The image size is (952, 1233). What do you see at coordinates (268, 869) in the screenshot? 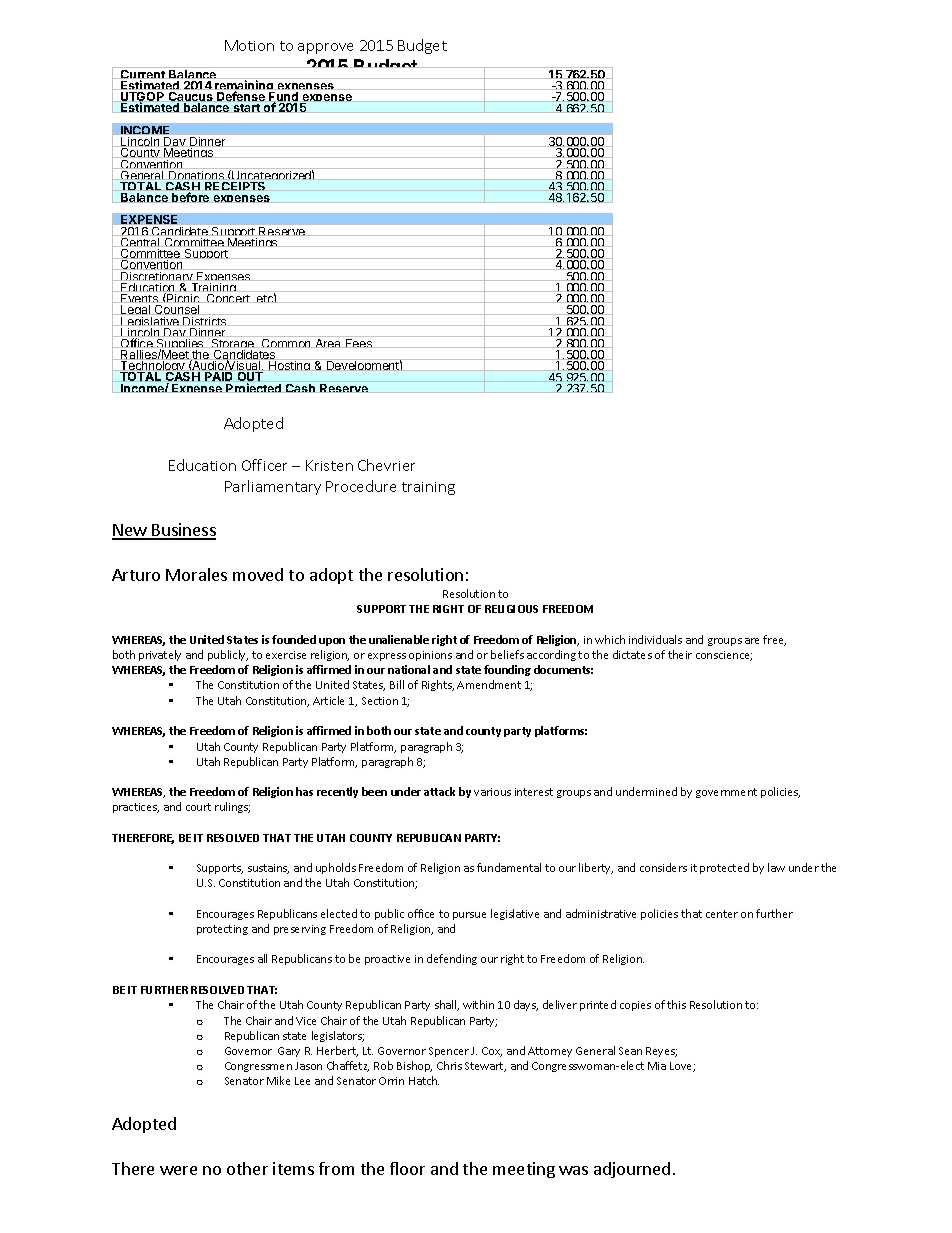
I see `sustains` at bounding box center [268, 869].
